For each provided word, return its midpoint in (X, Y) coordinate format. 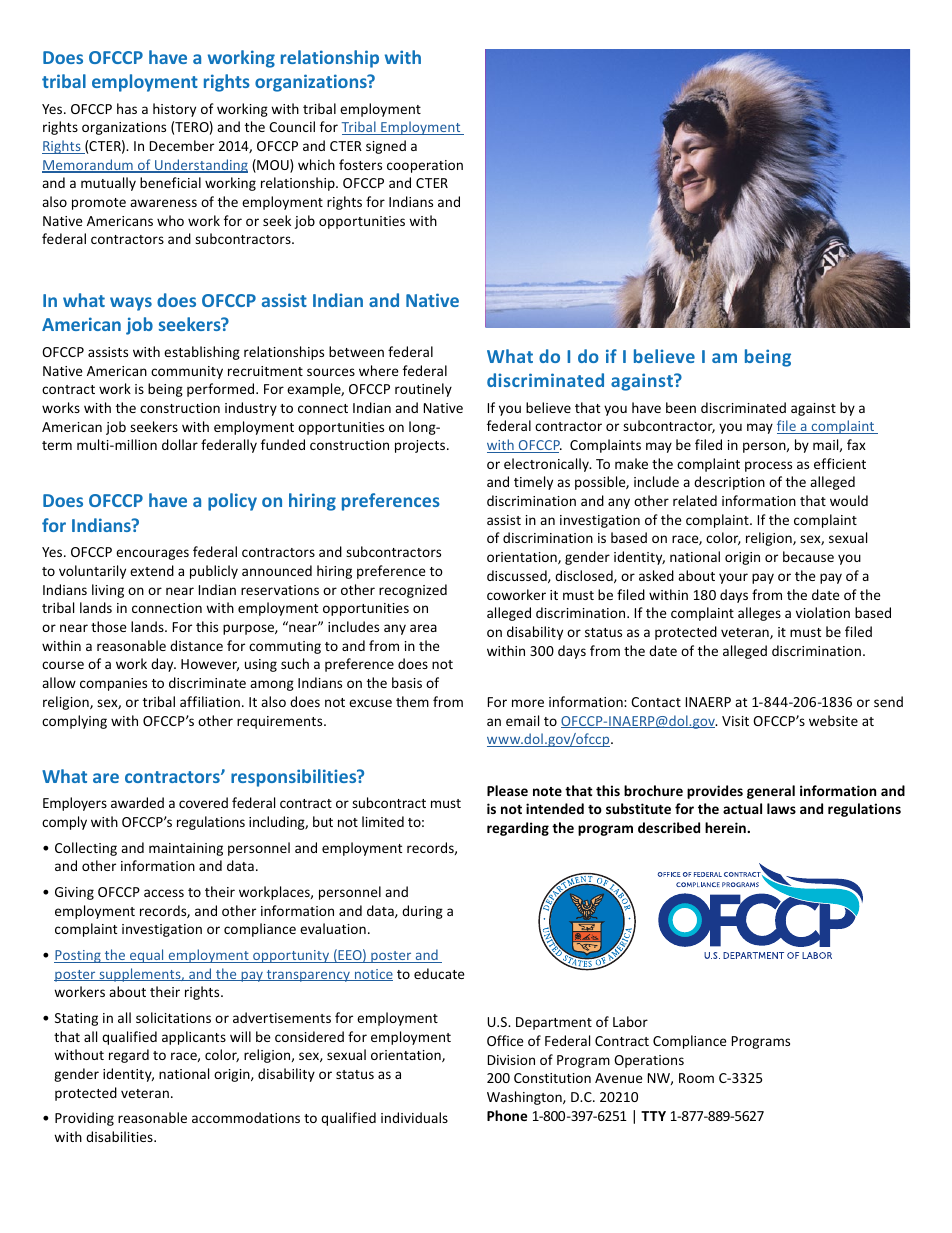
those (109, 626)
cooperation (425, 166)
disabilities (120, 1136)
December (182, 145)
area (423, 628)
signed (386, 147)
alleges (759, 614)
